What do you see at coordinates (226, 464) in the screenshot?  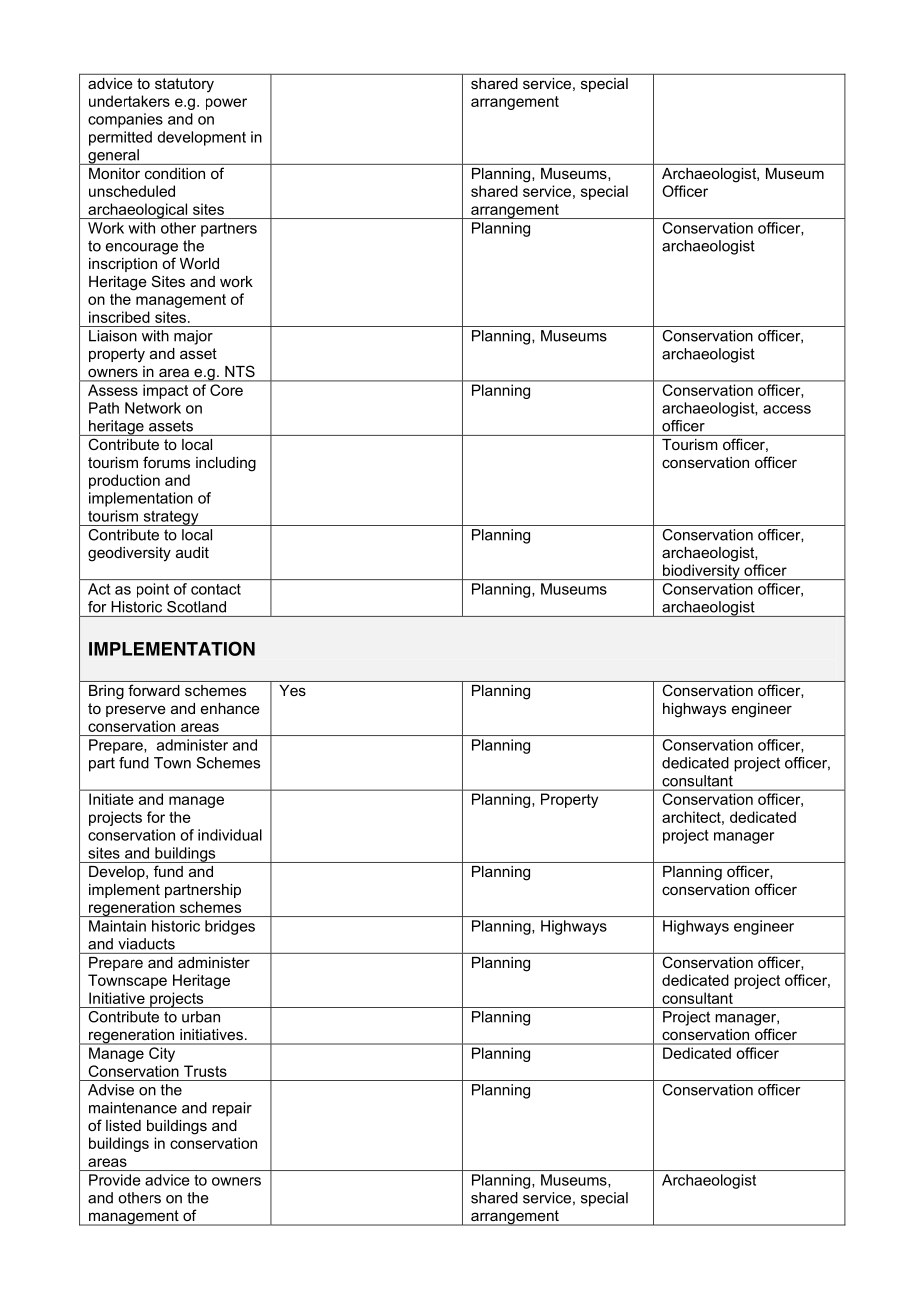 I see `including` at bounding box center [226, 464].
